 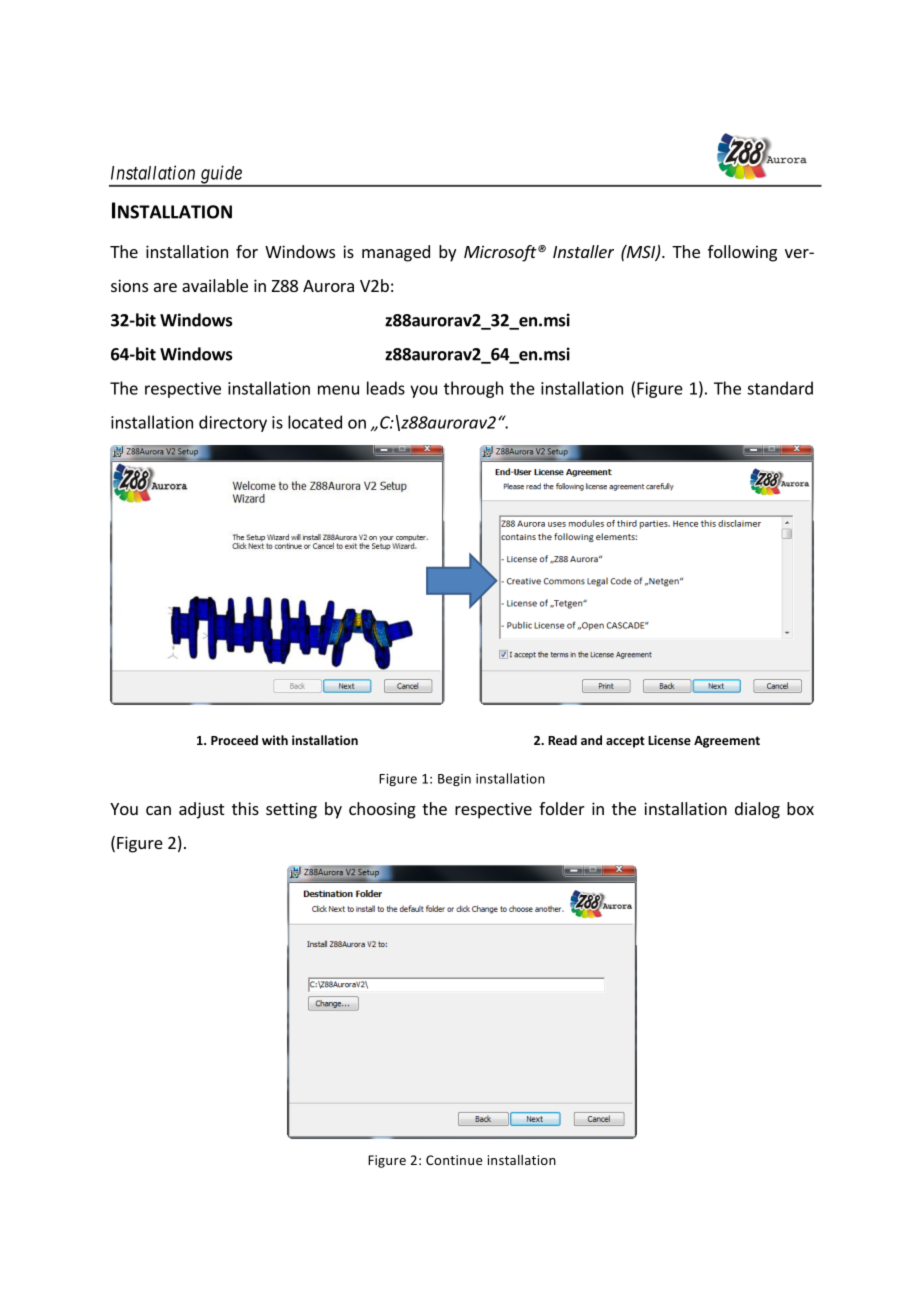 I want to click on box, so click(x=800, y=808).
